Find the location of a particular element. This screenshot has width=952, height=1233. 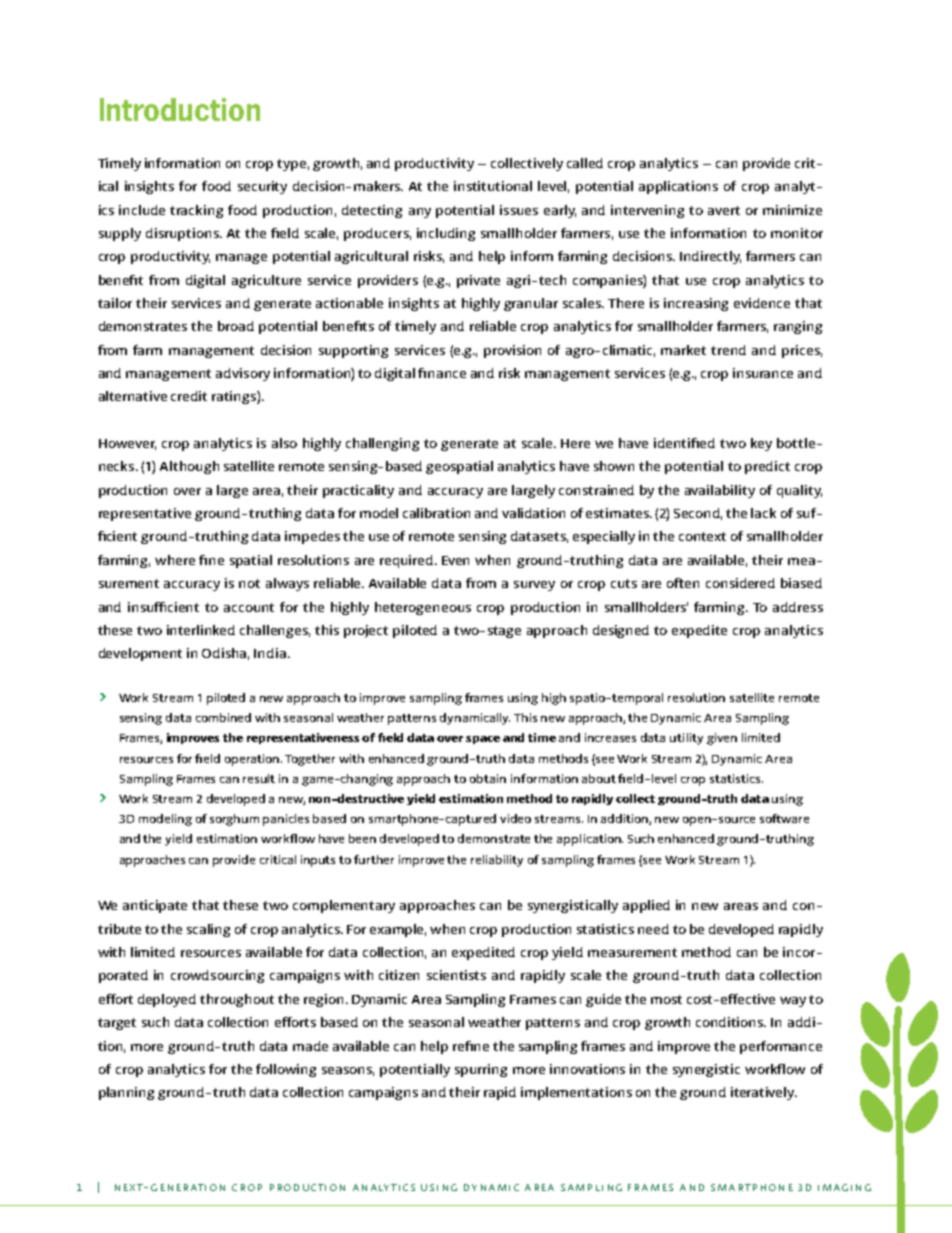

software is located at coordinates (784, 818).
